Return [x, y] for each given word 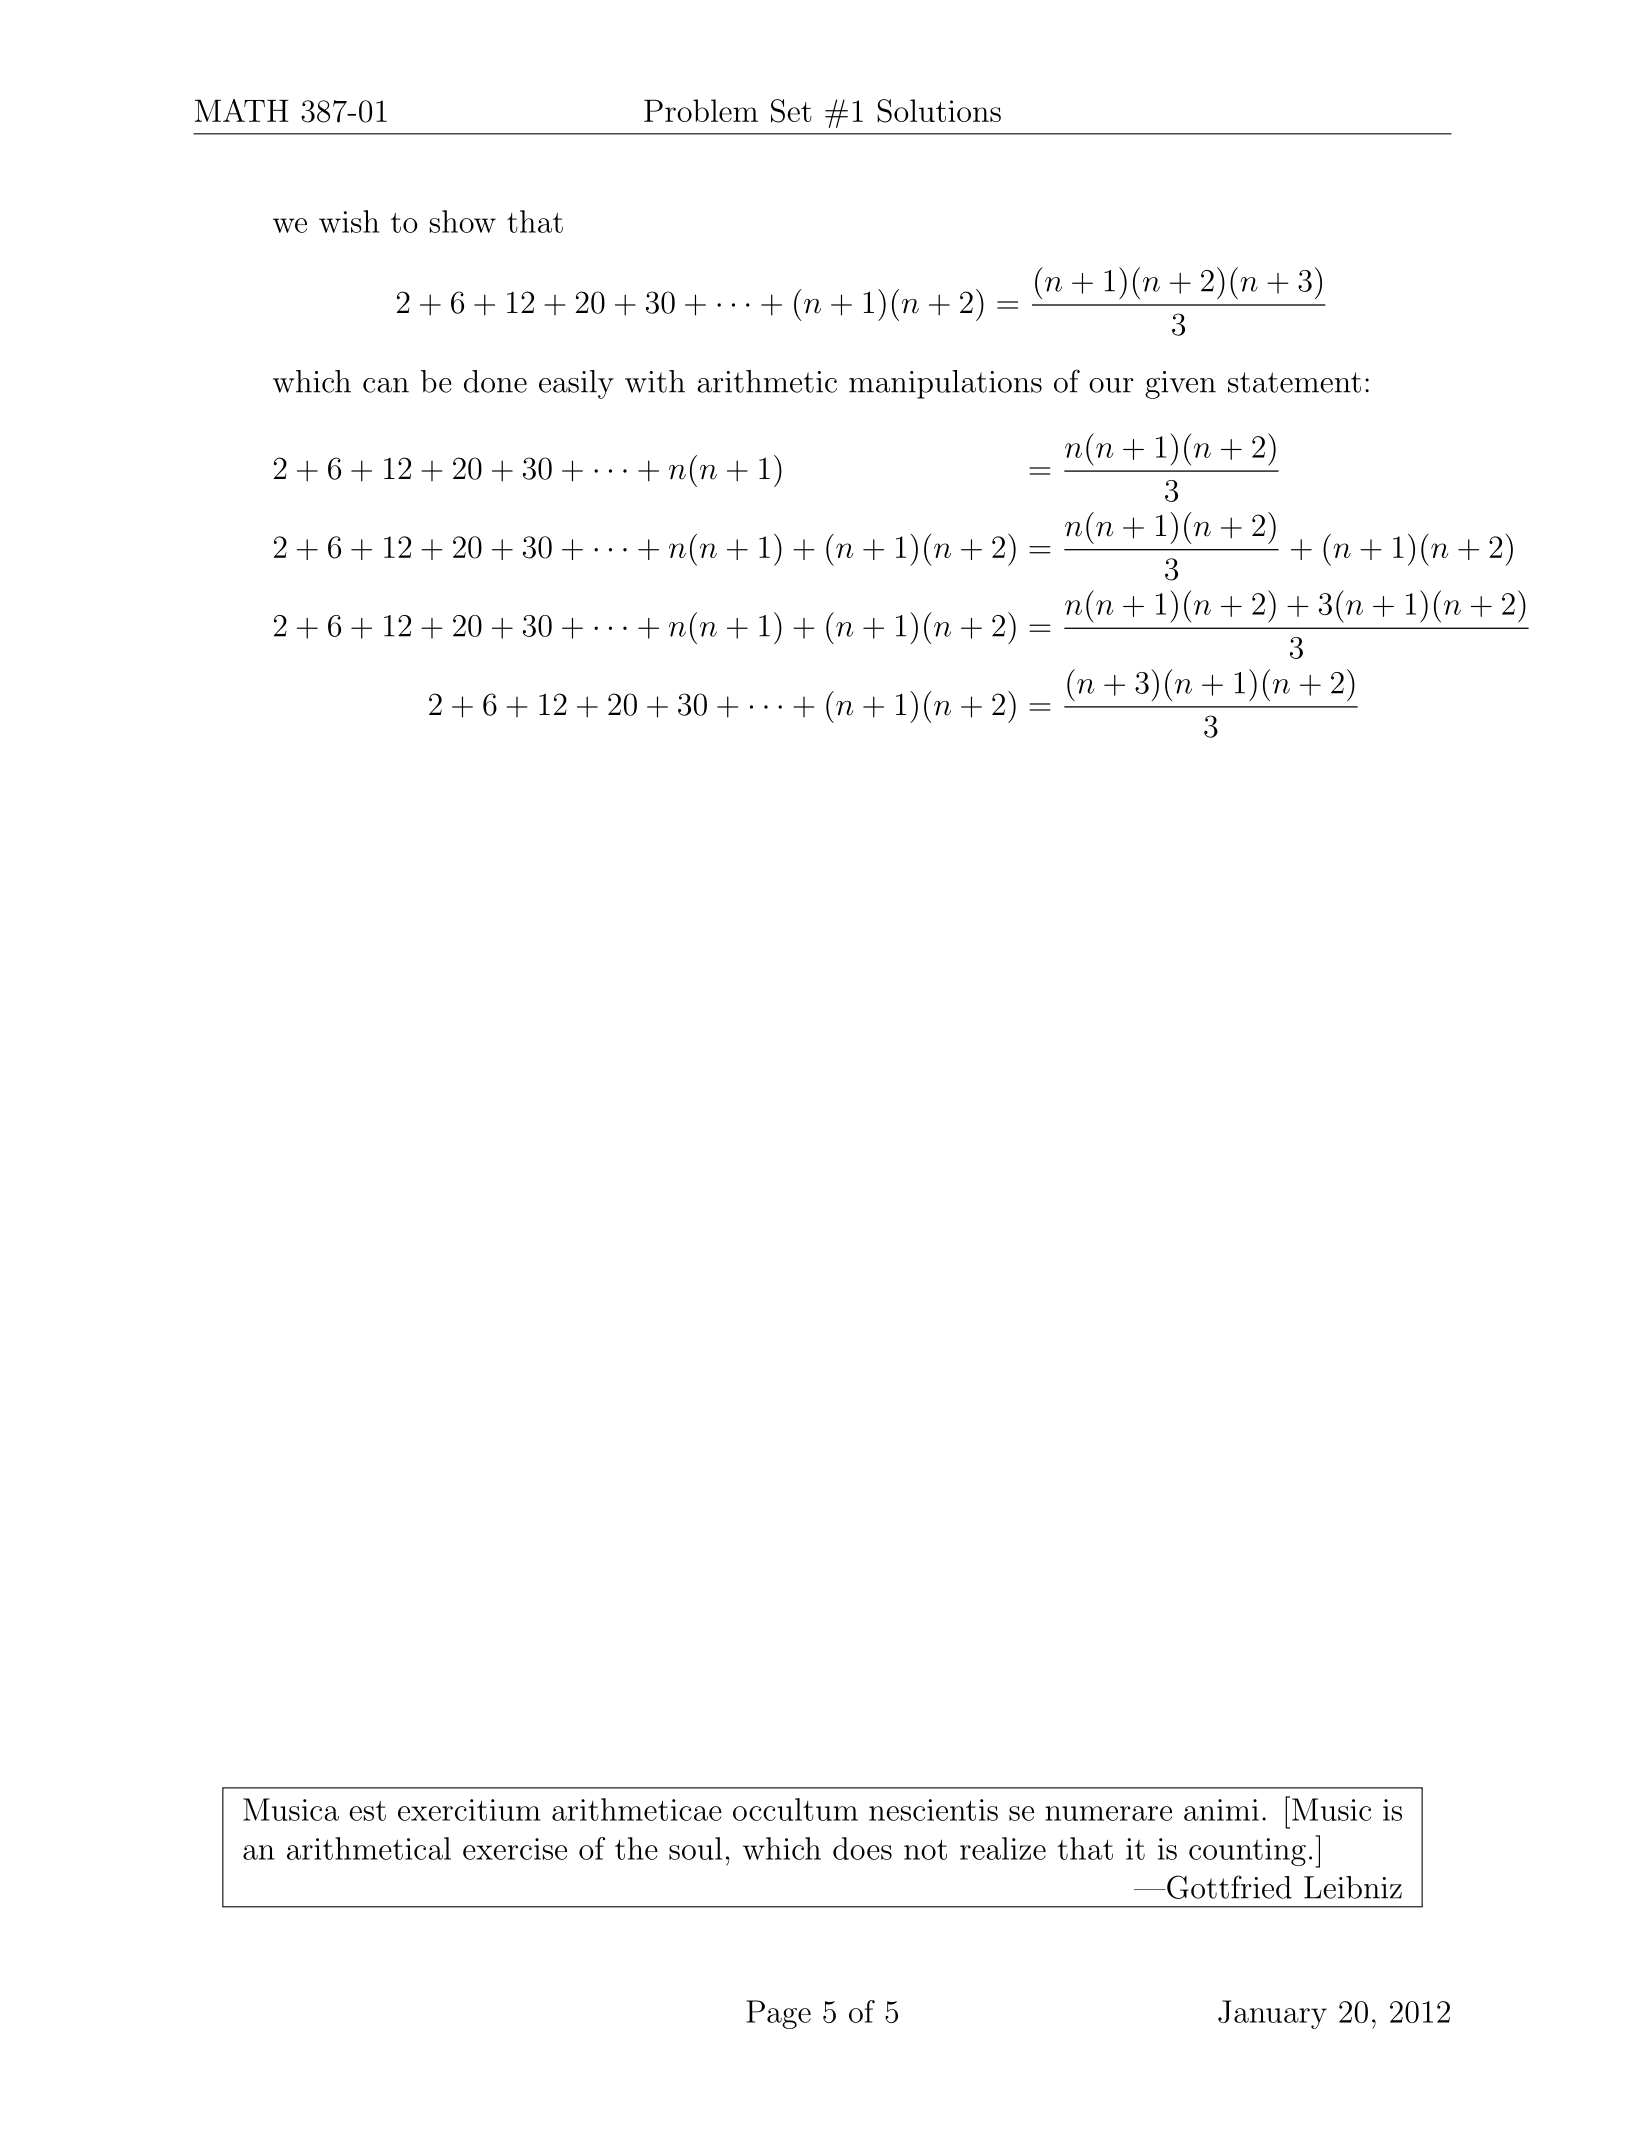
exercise [515, 1849]
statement [1294, 382]
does [862, 1848]
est [367, 1811]
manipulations [945, 384]
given [1180, 385]
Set [791, 111]
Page [778, 2014]
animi [1221, 1810]
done [495, 381]
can [386, 385]
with [655, 381]
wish [349, 221]
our [1111, 385]
